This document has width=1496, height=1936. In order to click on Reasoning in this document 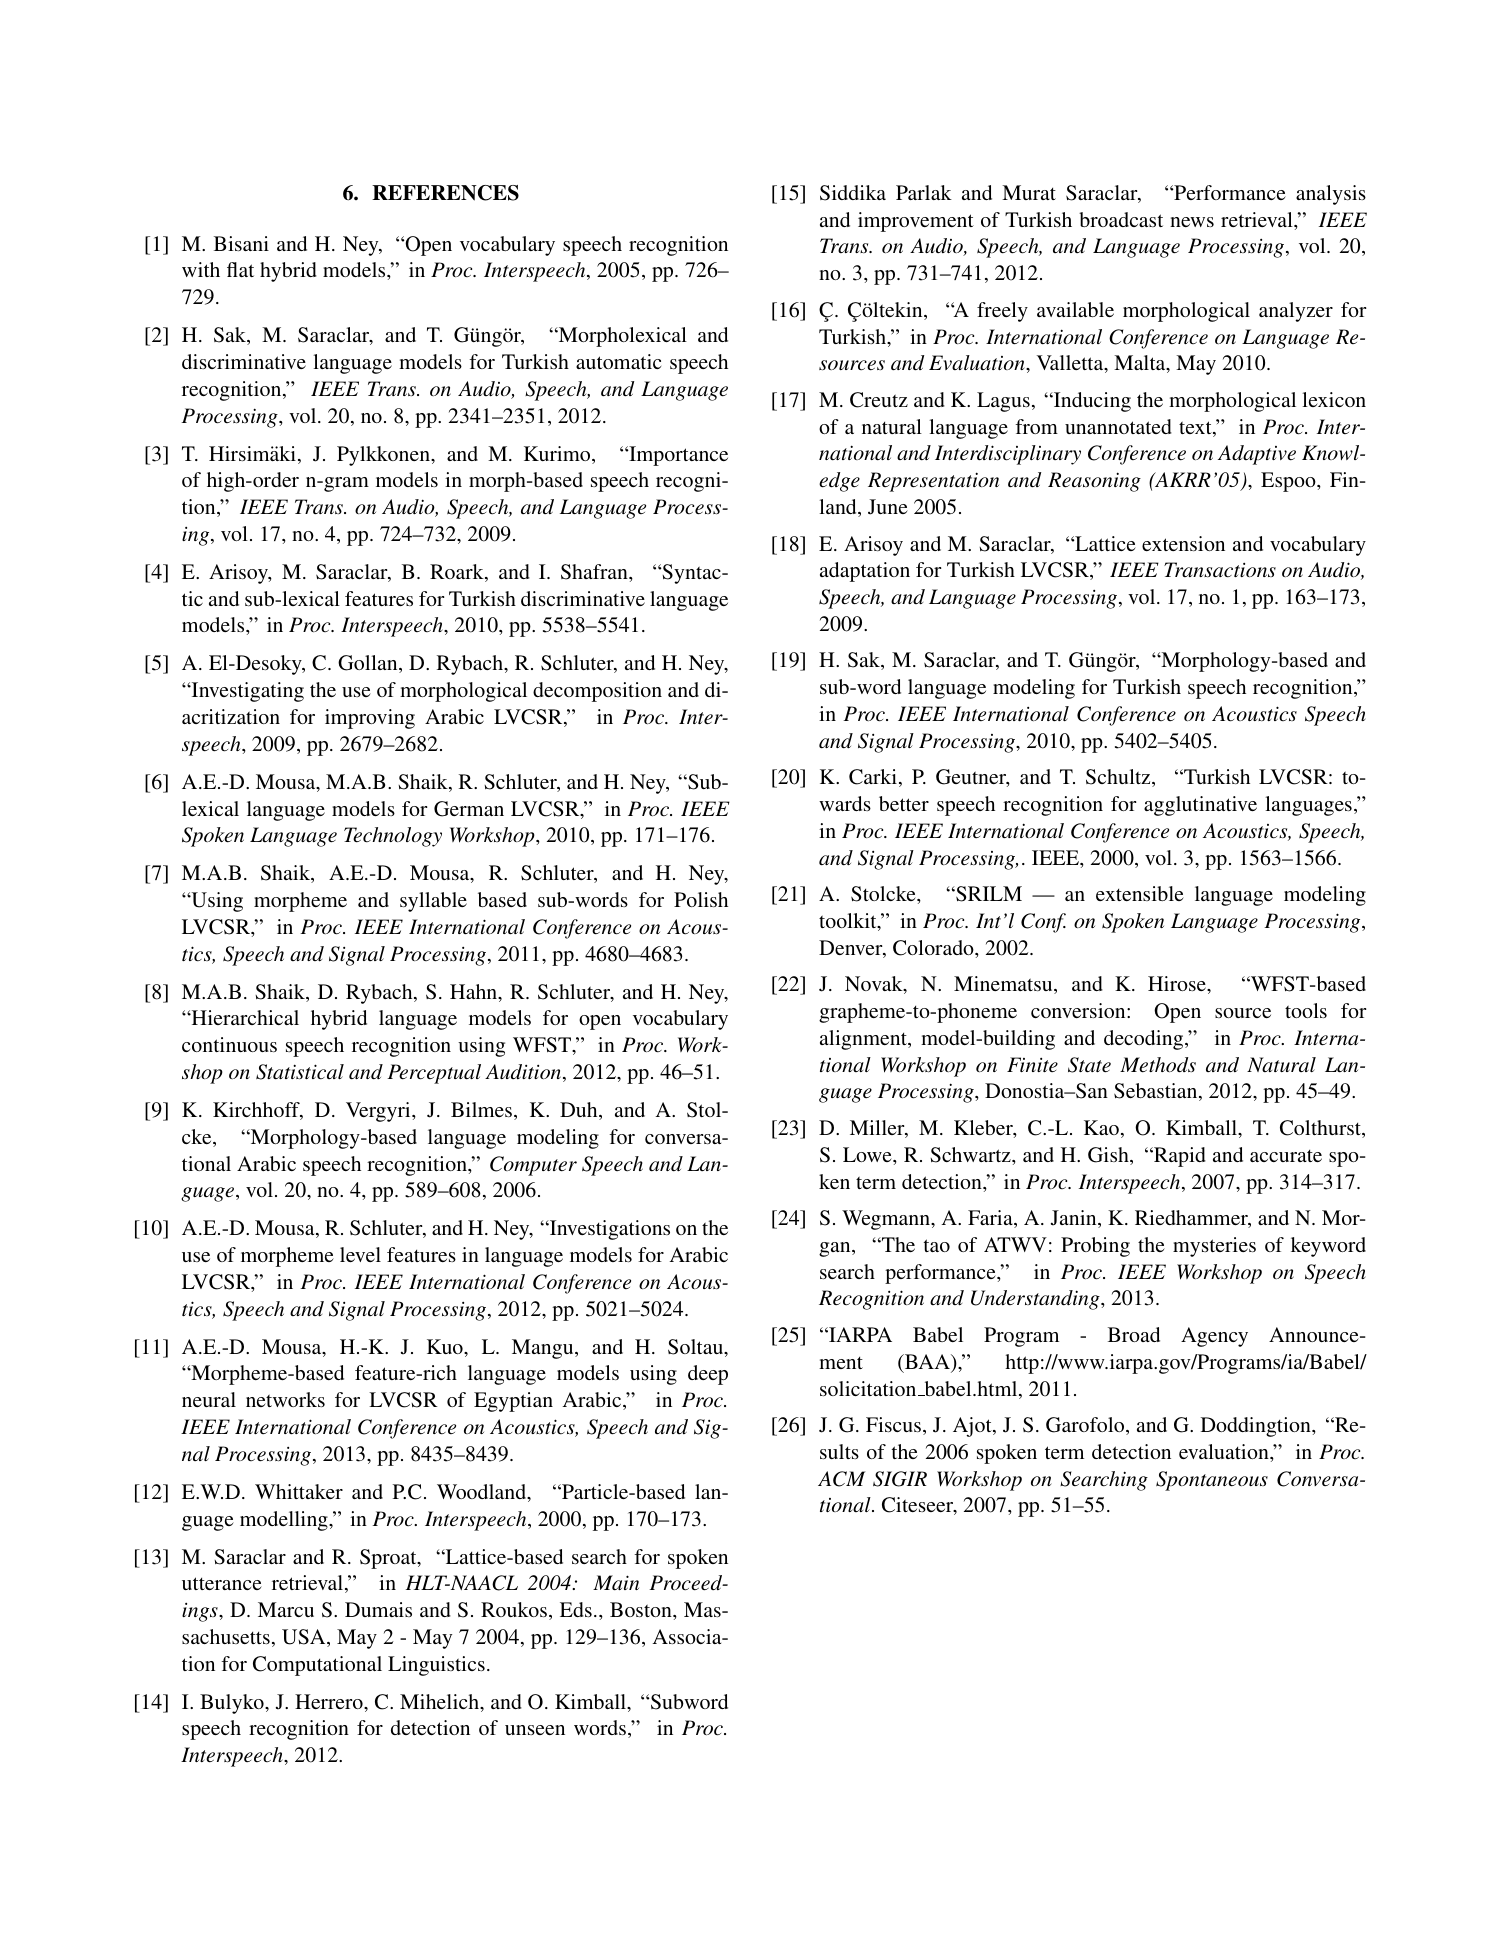, I will do `click(1094, 482)`.
